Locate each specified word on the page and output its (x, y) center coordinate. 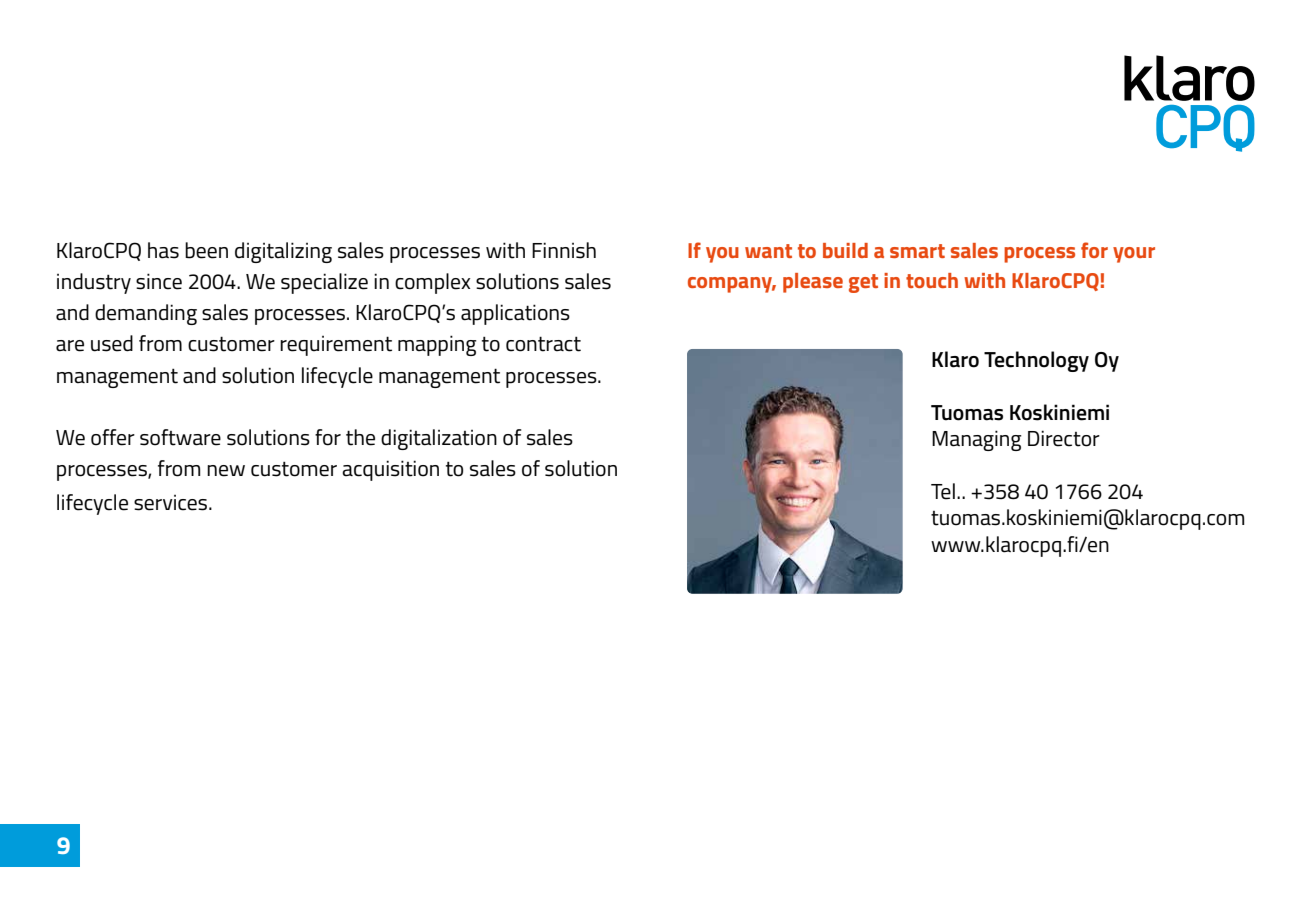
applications (515, 314)
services (172, 503)
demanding (146, 314)
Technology (1036, 361)
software (180, 437)
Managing (977, 440)
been (206, 250)
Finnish (564, 250)
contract (543, 344)
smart (917, 251)
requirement (336, 346)
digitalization (439, 439)
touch (932, 280)
